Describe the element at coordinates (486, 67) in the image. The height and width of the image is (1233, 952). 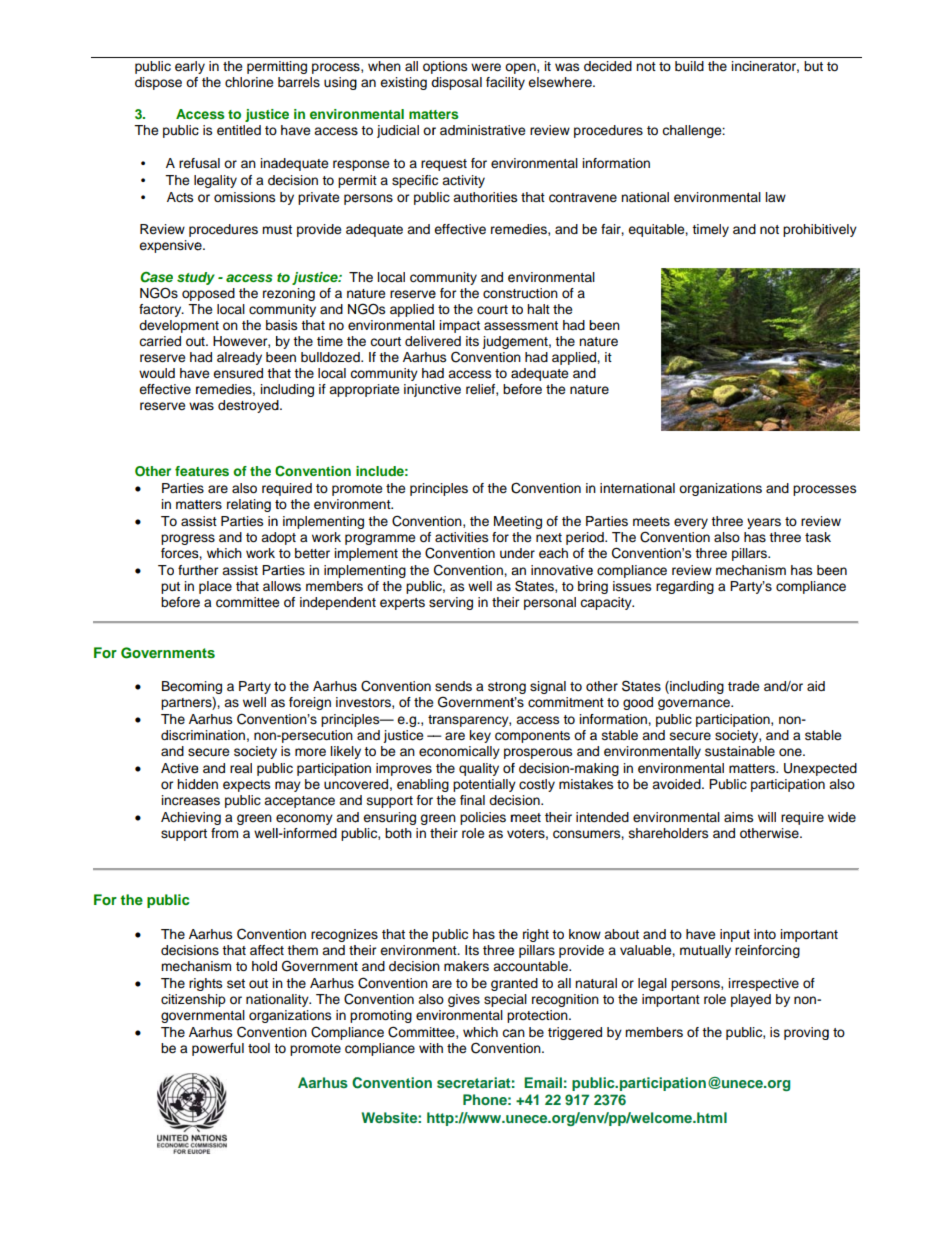
I see `were` at that location.
